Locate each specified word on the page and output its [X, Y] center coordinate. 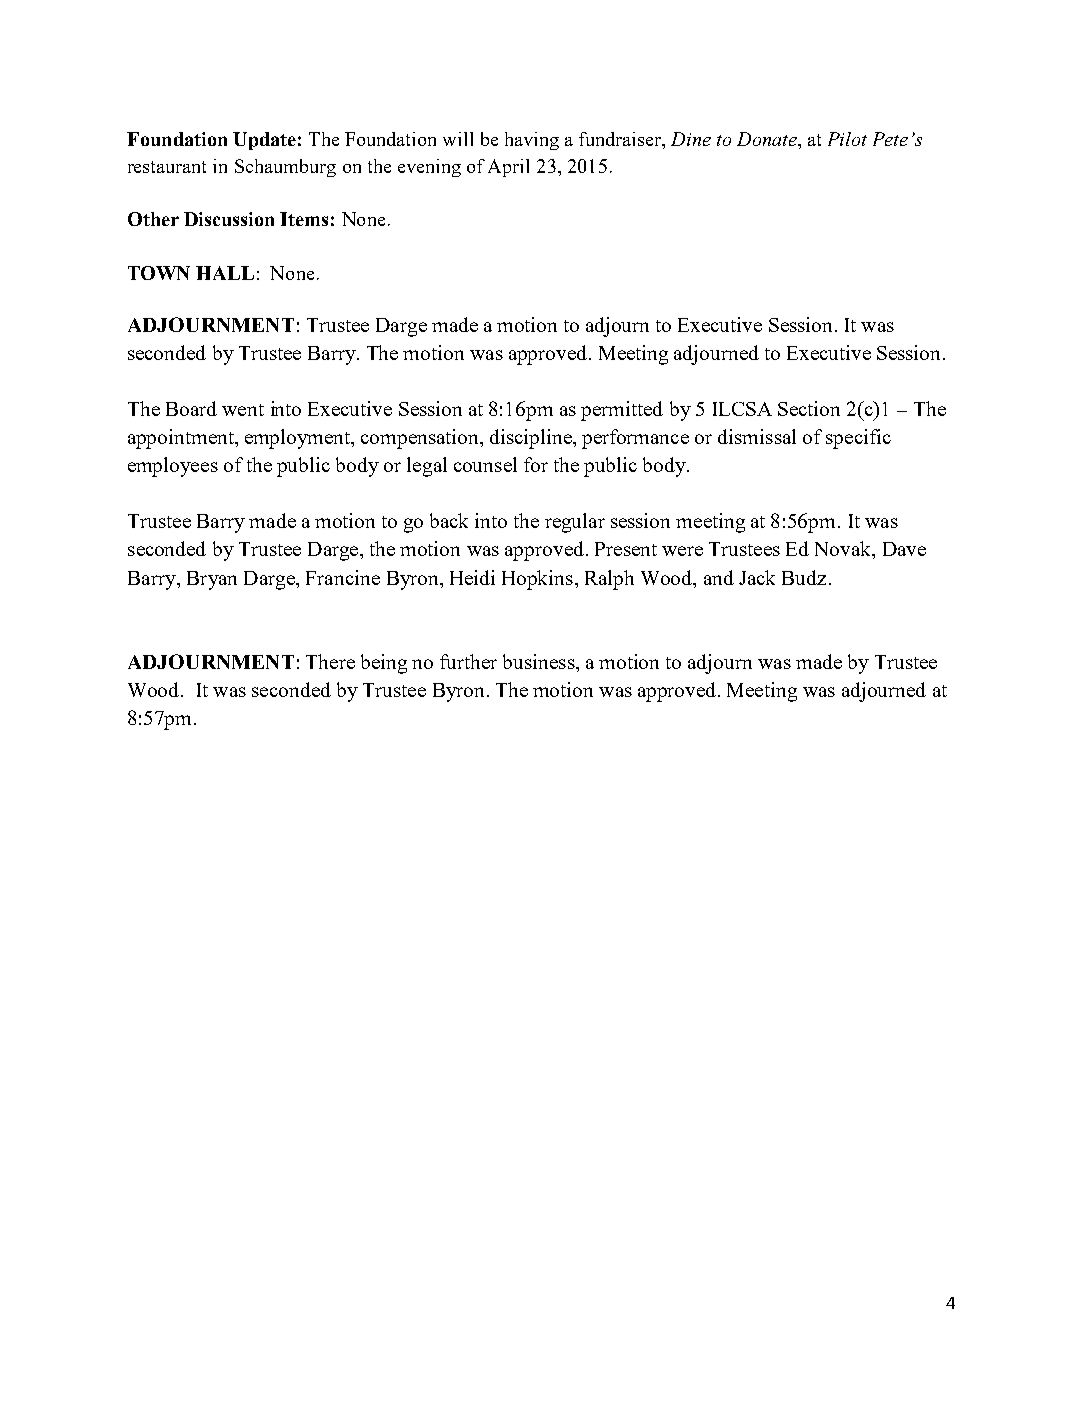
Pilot [847, 139]
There [330, 661]
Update [264, 141]
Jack [757, 577]
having [532, 141]
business [540, 661]
